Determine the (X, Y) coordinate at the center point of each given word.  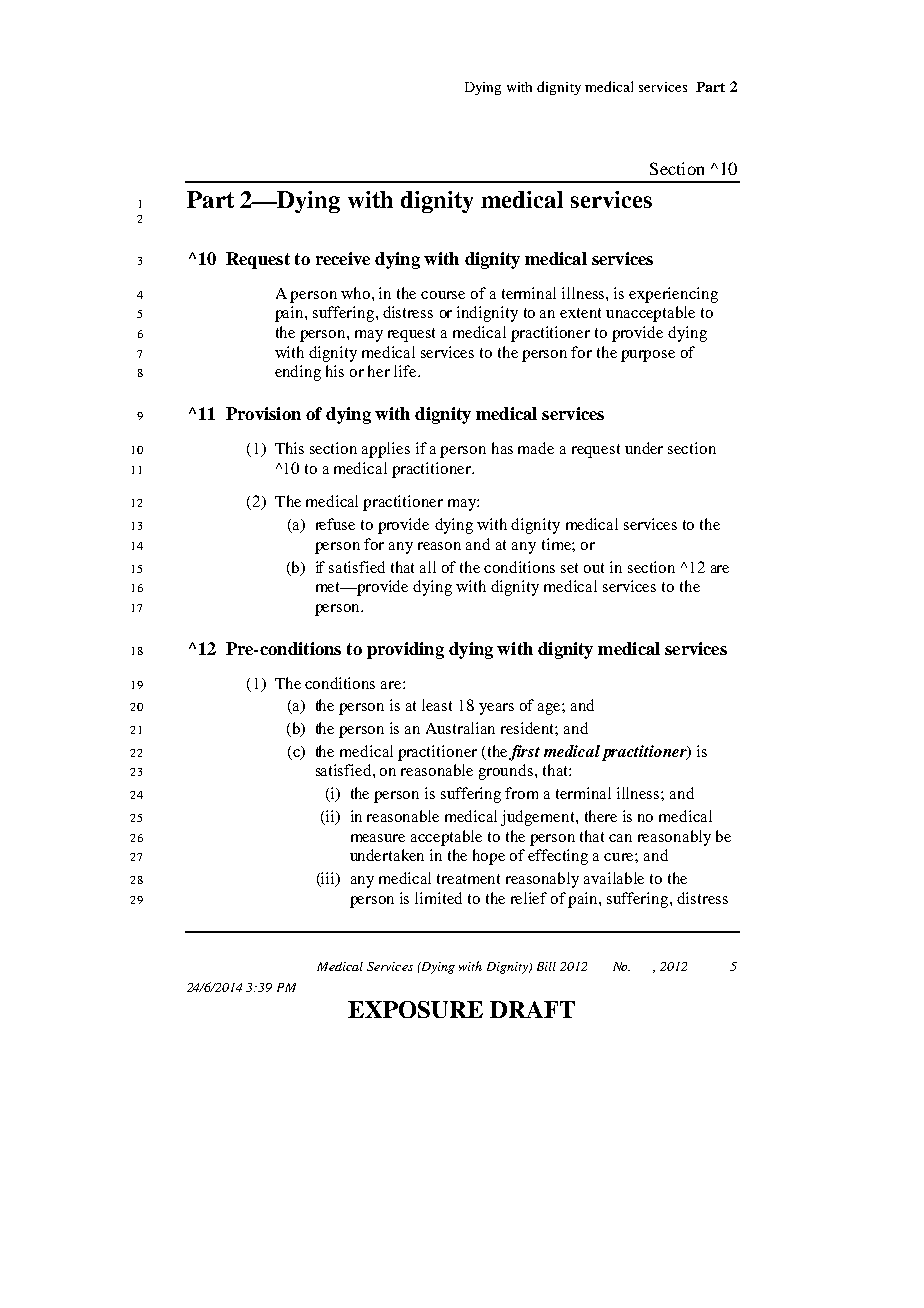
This (289, 448)
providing (405, 650)
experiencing (673, 295)
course (443, 295)
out (594, 568)
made (536, 448)
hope (489, 857)
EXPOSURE (415, 1009)
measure (378, 838)
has (502, 448)
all (428, 567)
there (601, 816)
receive (343, 258)
